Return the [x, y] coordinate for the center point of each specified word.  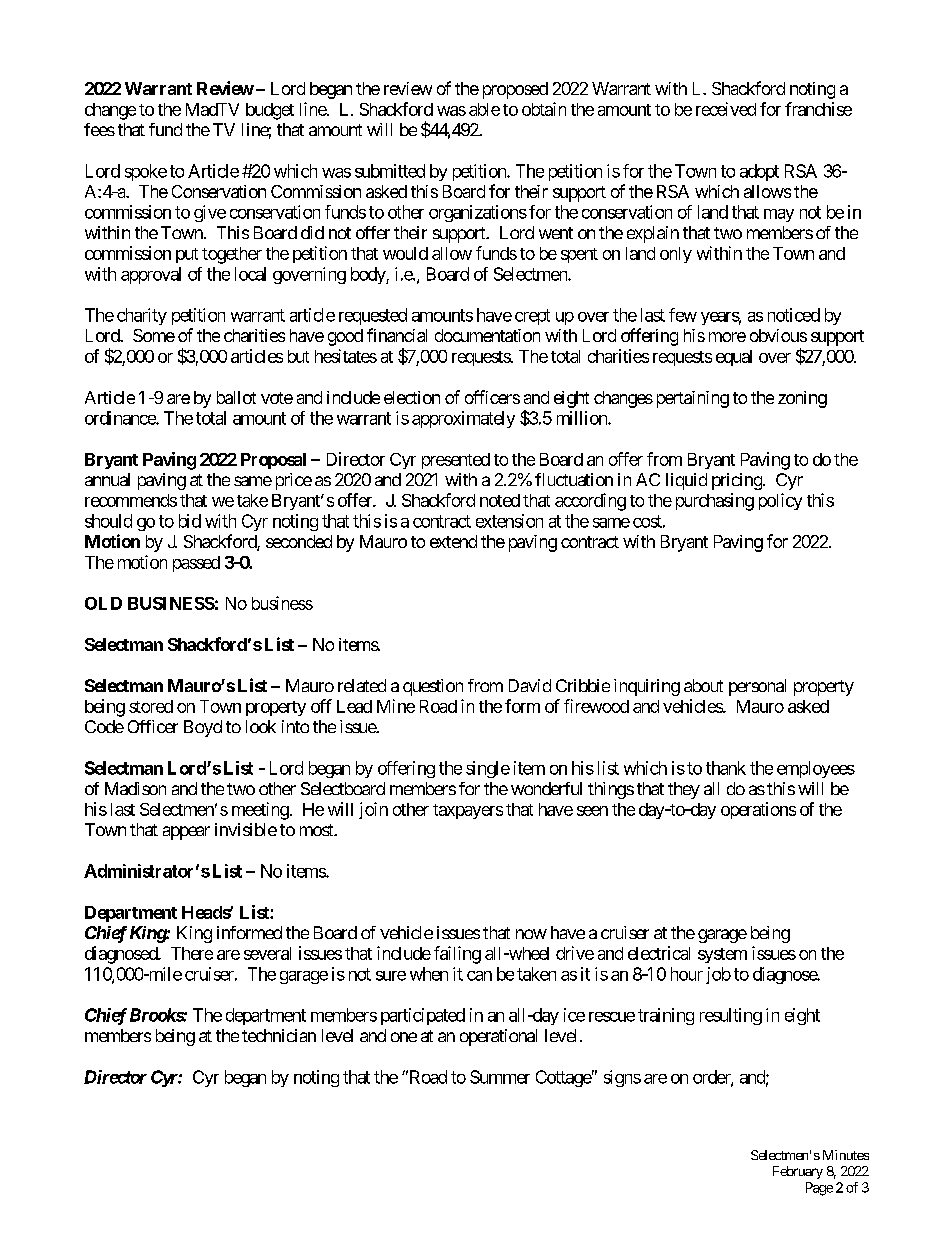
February [798, 1172]
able [484, 109]
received [726, 109]
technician [279, 1035]
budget [270, 111]
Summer [500, 1077]
